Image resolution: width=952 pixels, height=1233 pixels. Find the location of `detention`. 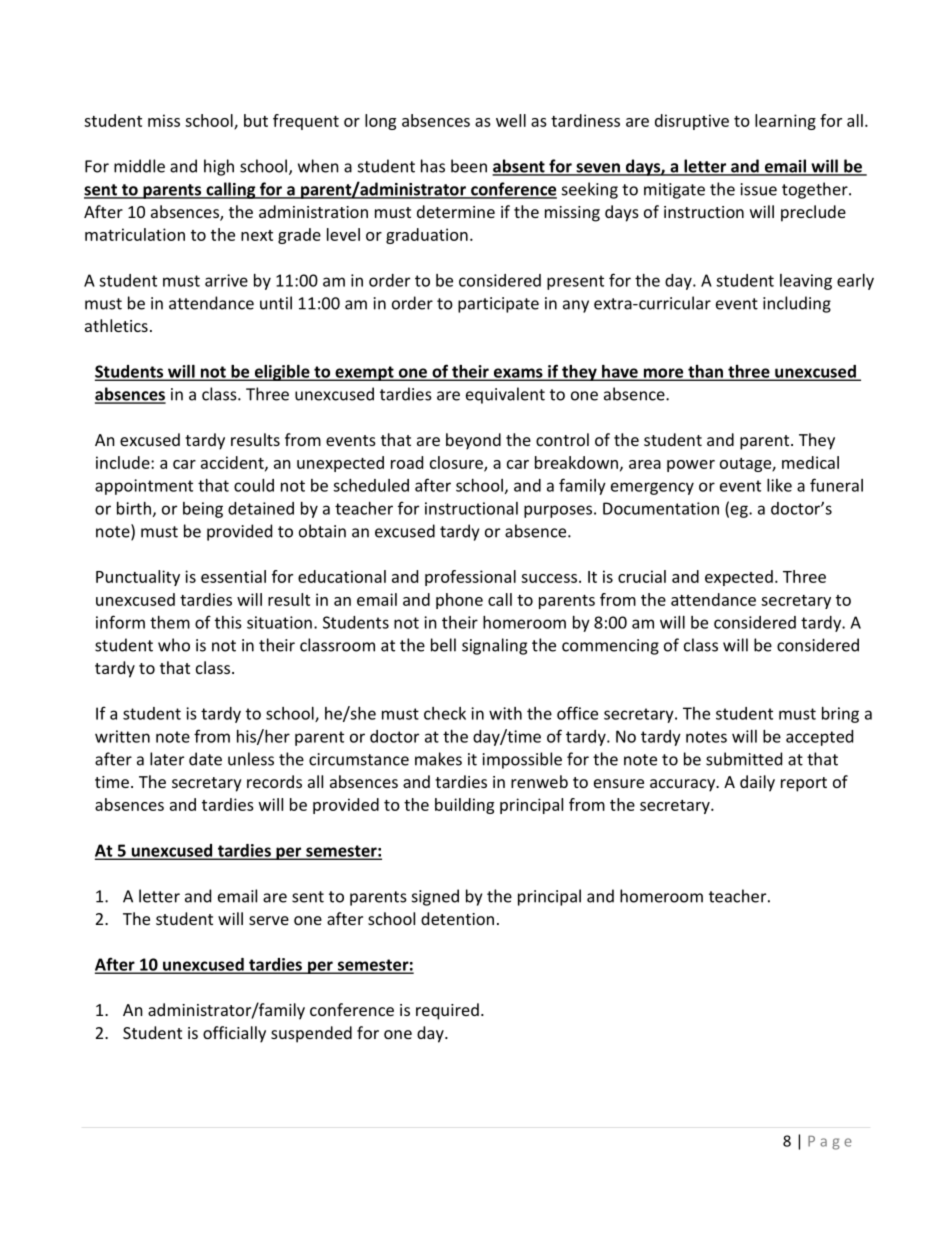

detention is located at coordinates (457, 918).
